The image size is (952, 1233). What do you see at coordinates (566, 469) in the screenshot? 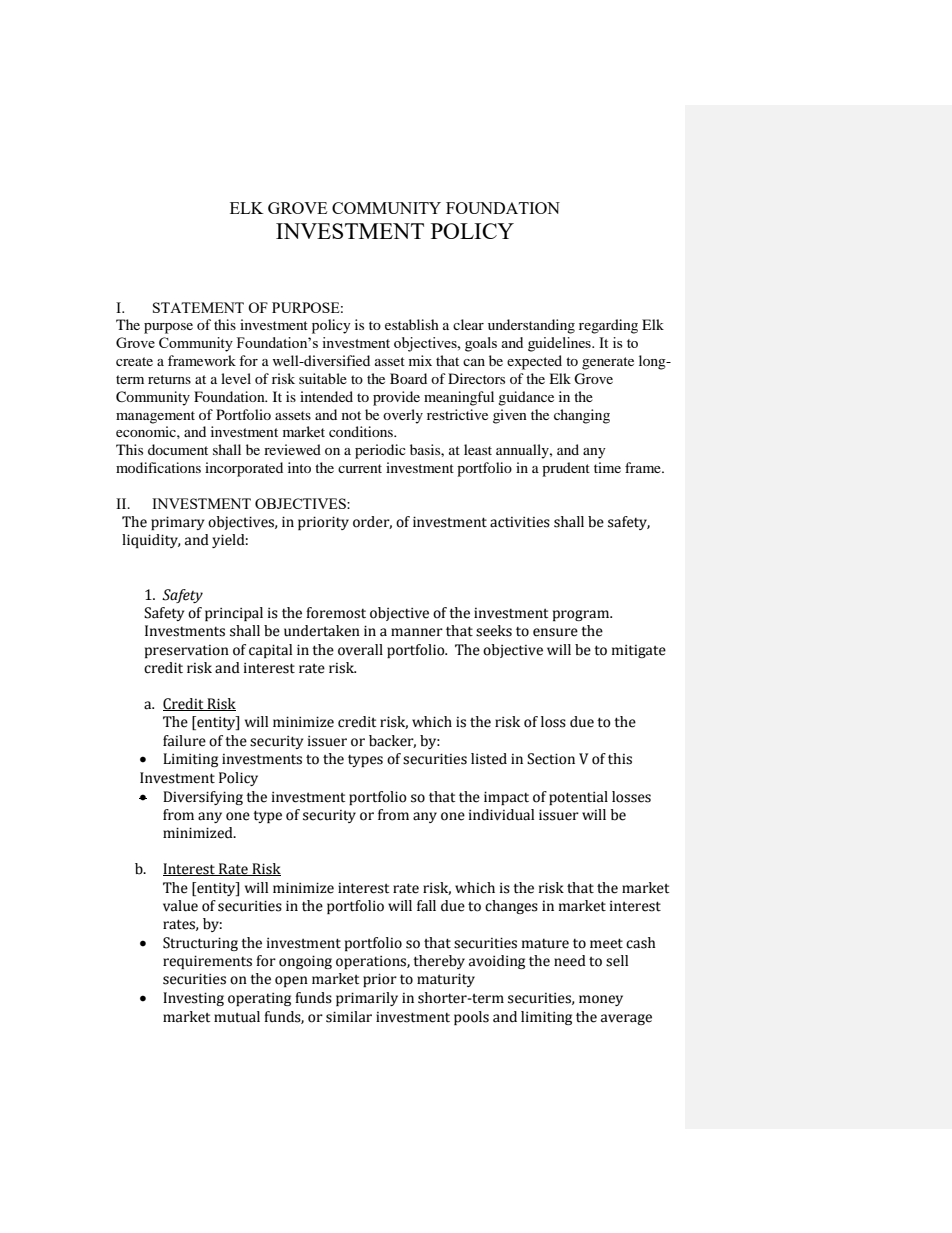
I see `prudent` at bounding box center [566, 469].
